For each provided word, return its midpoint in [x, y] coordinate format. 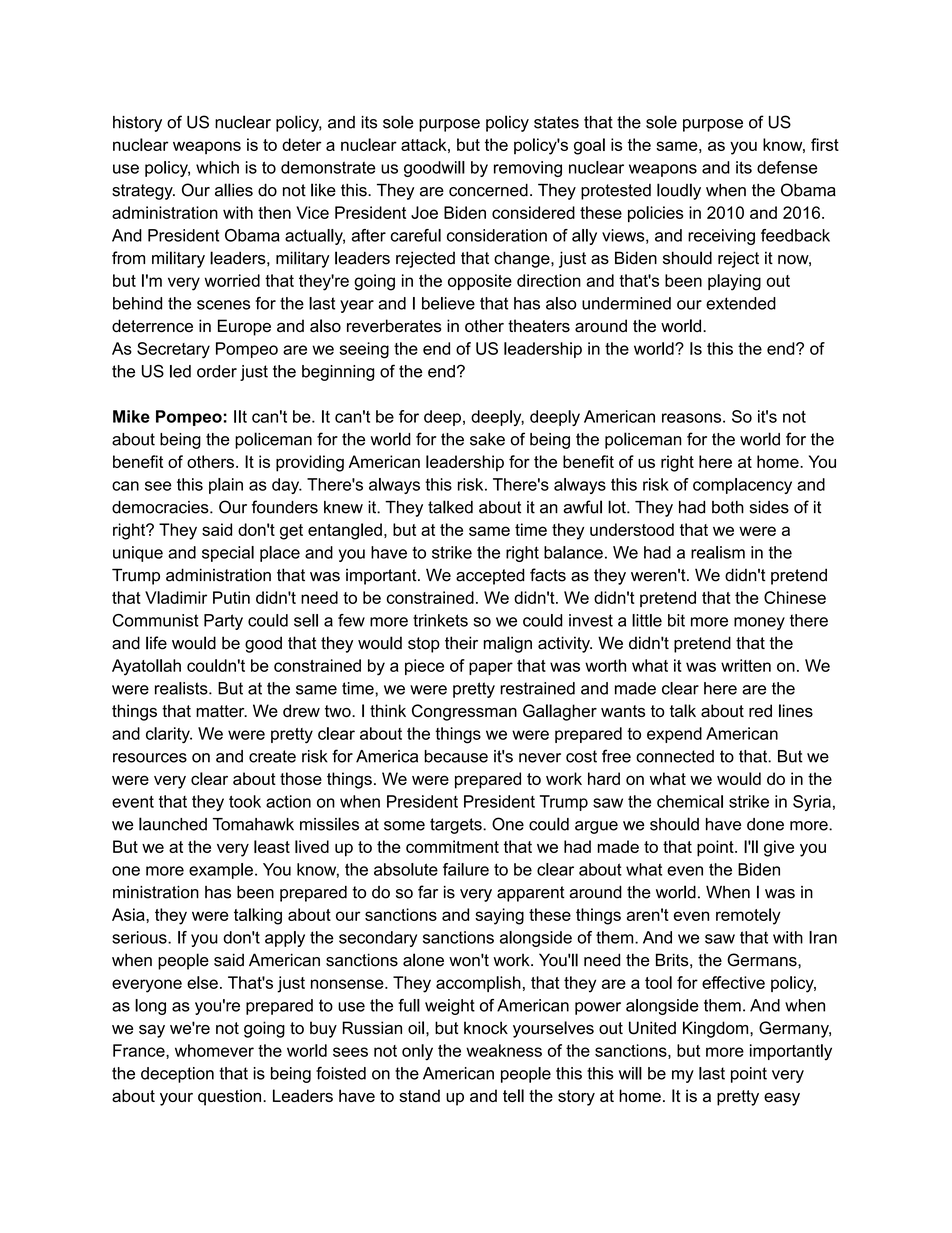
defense [787, 167]
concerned [488, 190]
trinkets [440, 620]
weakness [504, 1050]
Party [223, 622]
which [217, 167]
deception [177, 1075]
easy [782, 1099]
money [759, 623]
